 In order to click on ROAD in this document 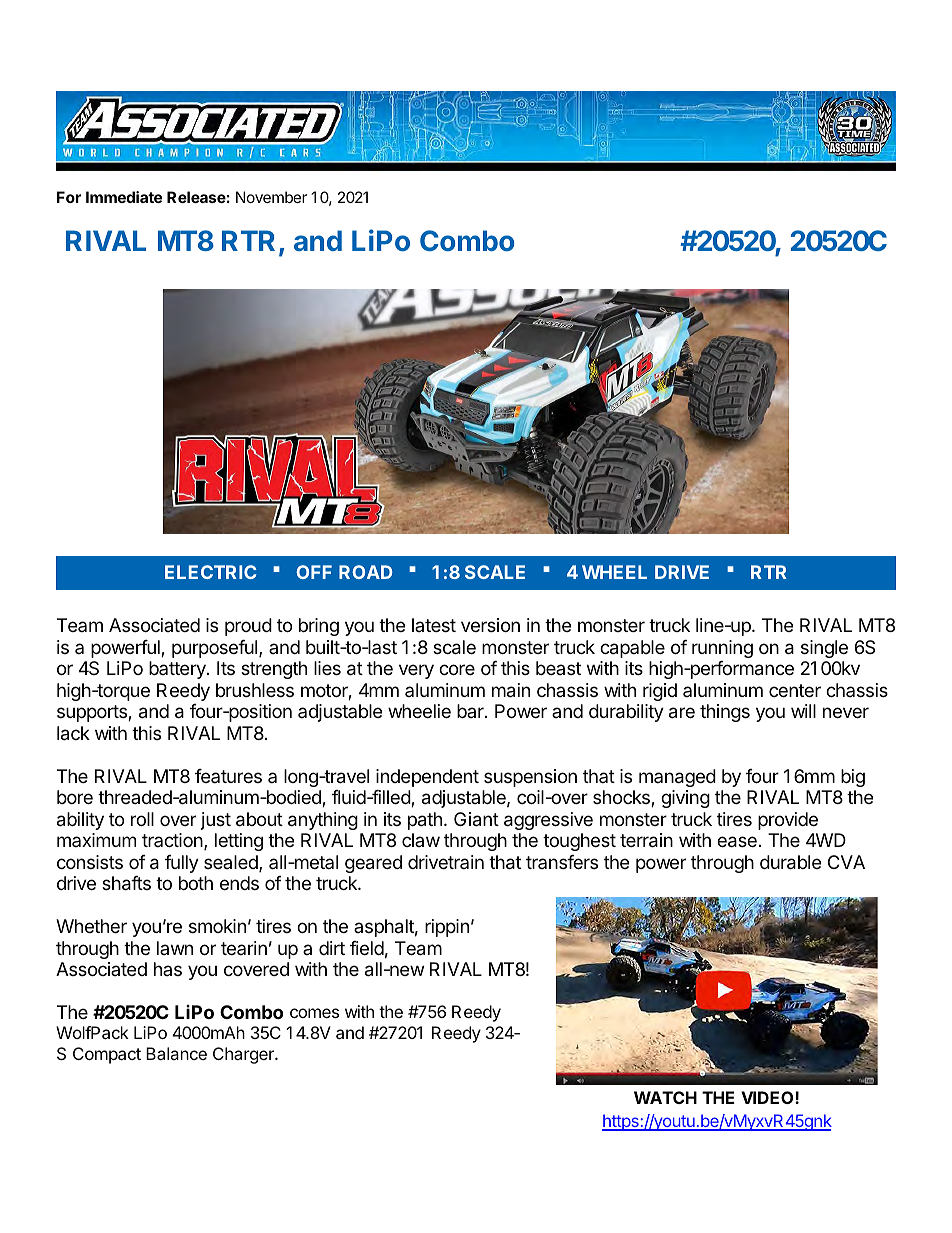, I will do `click(366, 572)`.
